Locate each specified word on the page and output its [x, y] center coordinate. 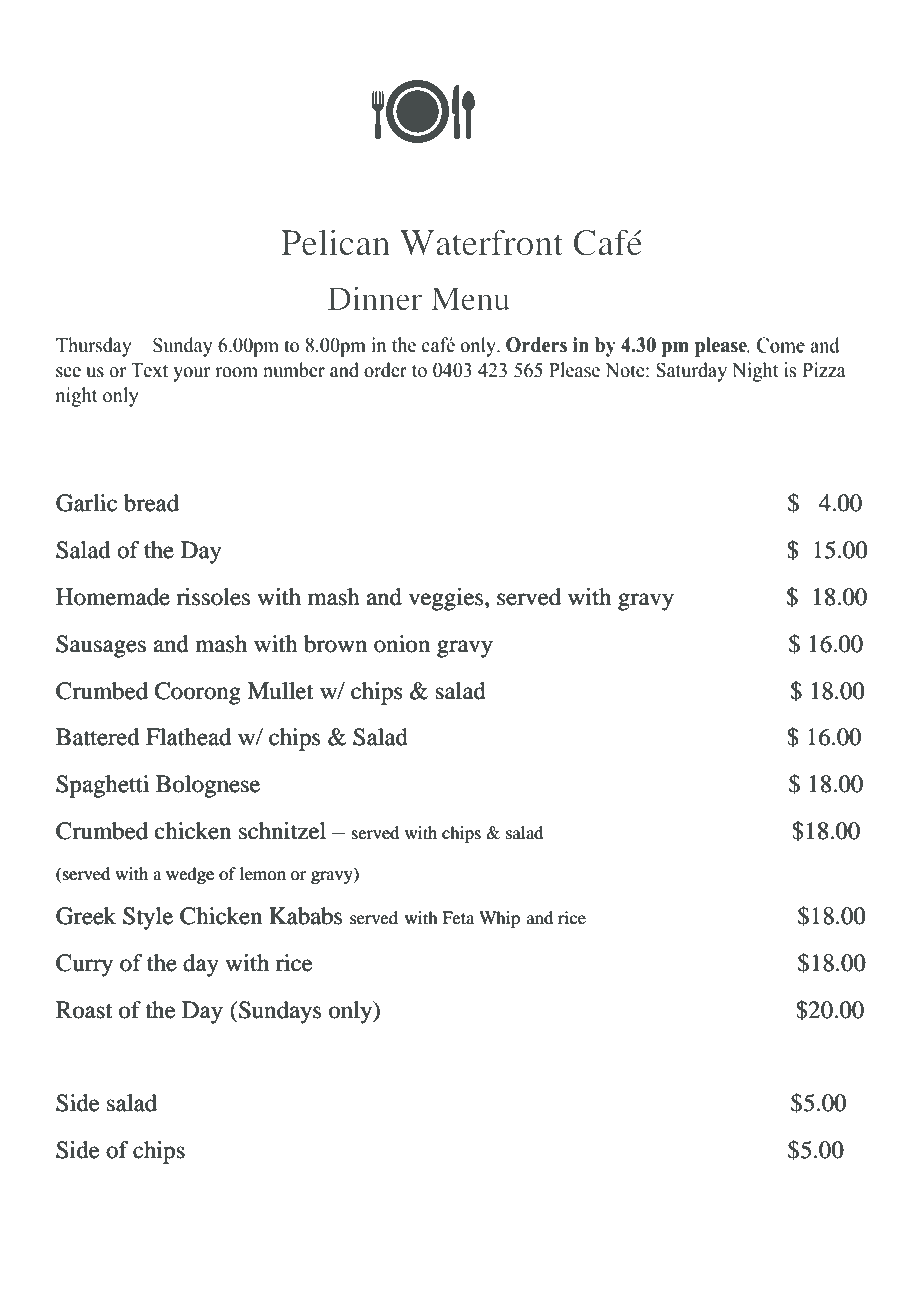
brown [335, 644]
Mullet [280, 691]
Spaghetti [102, 786]
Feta [458, 918]
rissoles [213, 597]
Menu [470, 298]
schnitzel [282, 831]
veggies [447, 599]
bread [151, 503]
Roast [84, 1010]
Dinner [375, 298]
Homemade [113, 597]
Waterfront [481, 242]
